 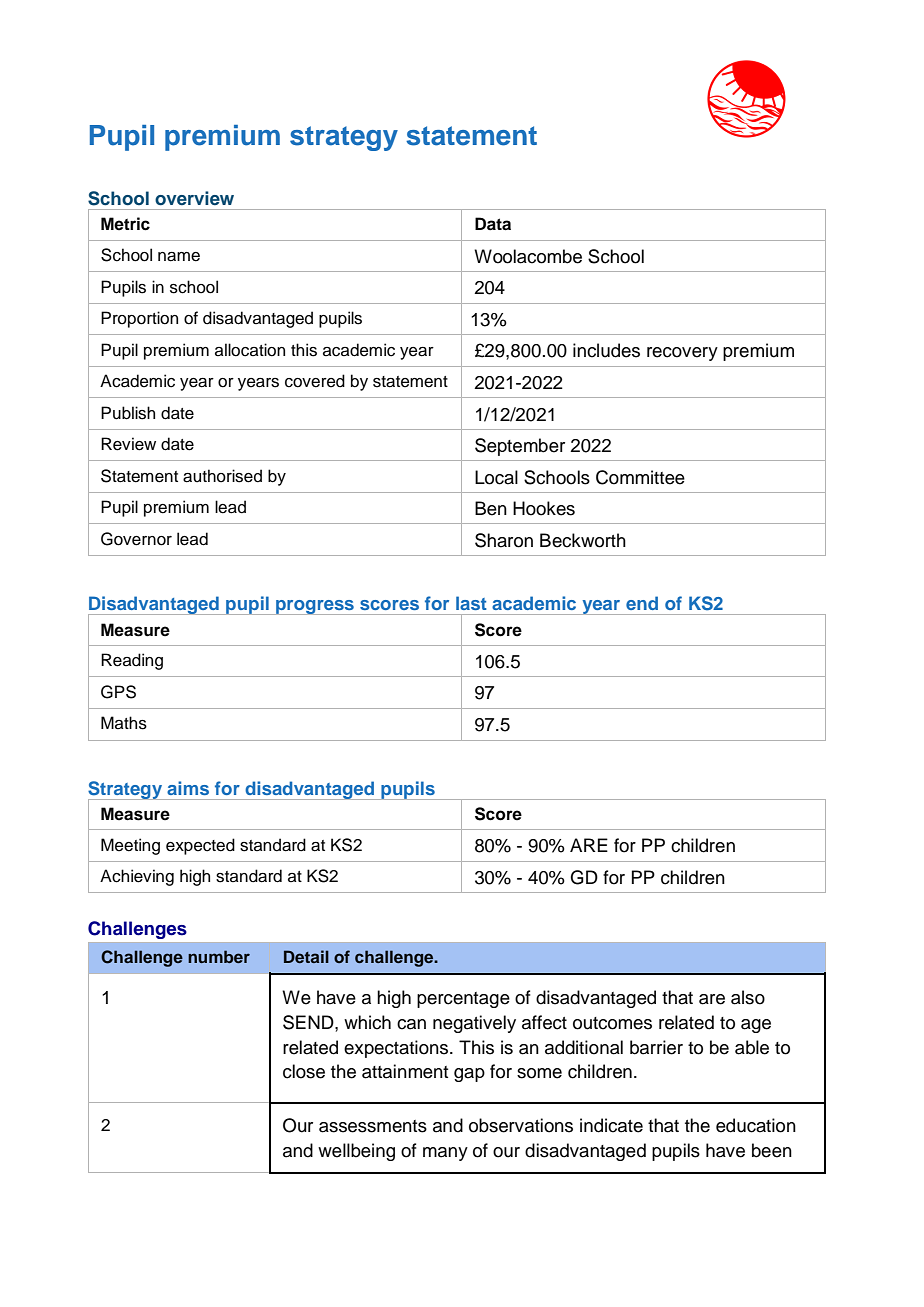 What do you see at coordinates (194, 198) in the document?
I see `overview` at bounding box center [194, 198].
